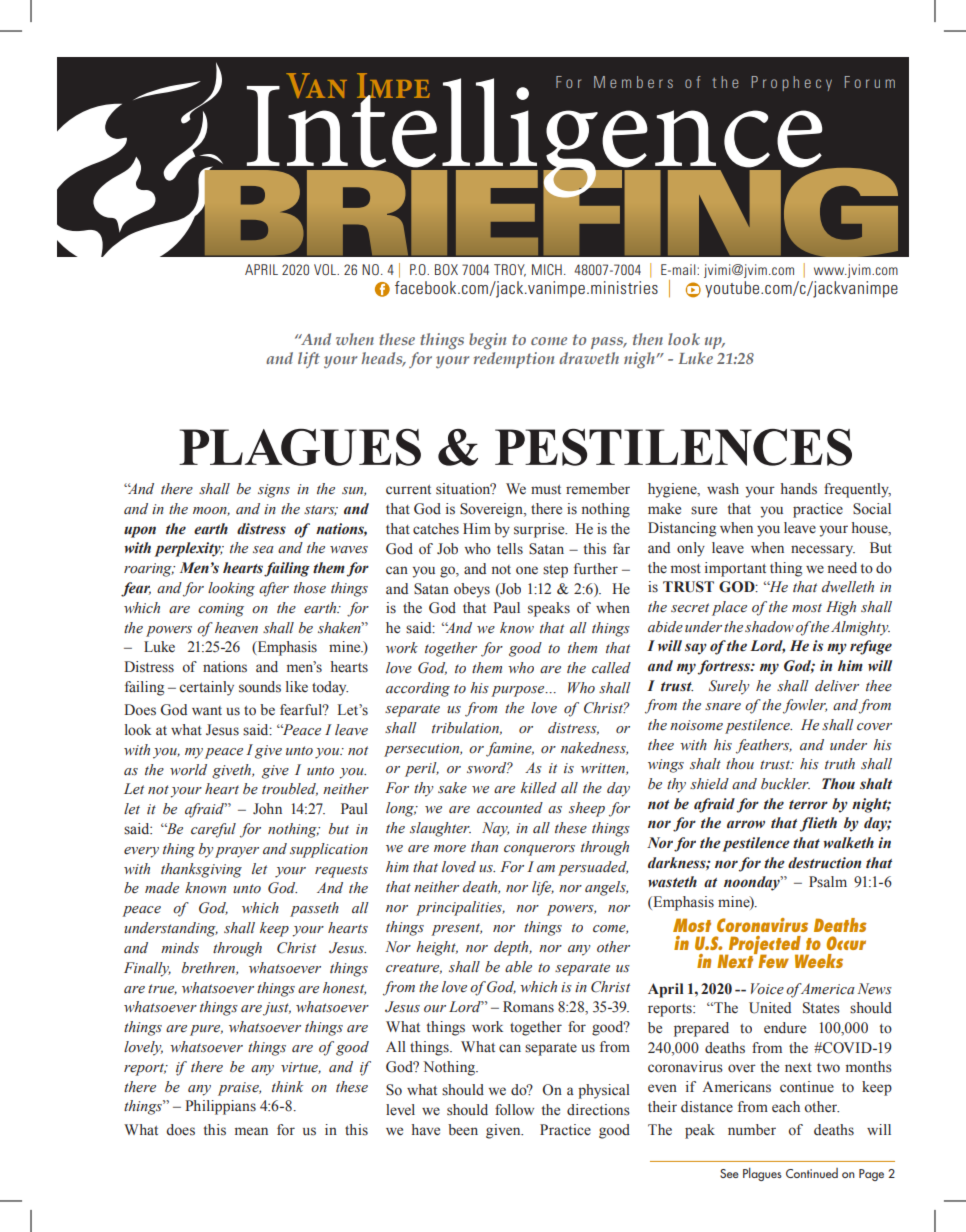 This screenshot has width=966, height=1232. What do you see at coordinates (472, 590) in the screenshot?
I see `obeys` at bounding box center [472, 590].
